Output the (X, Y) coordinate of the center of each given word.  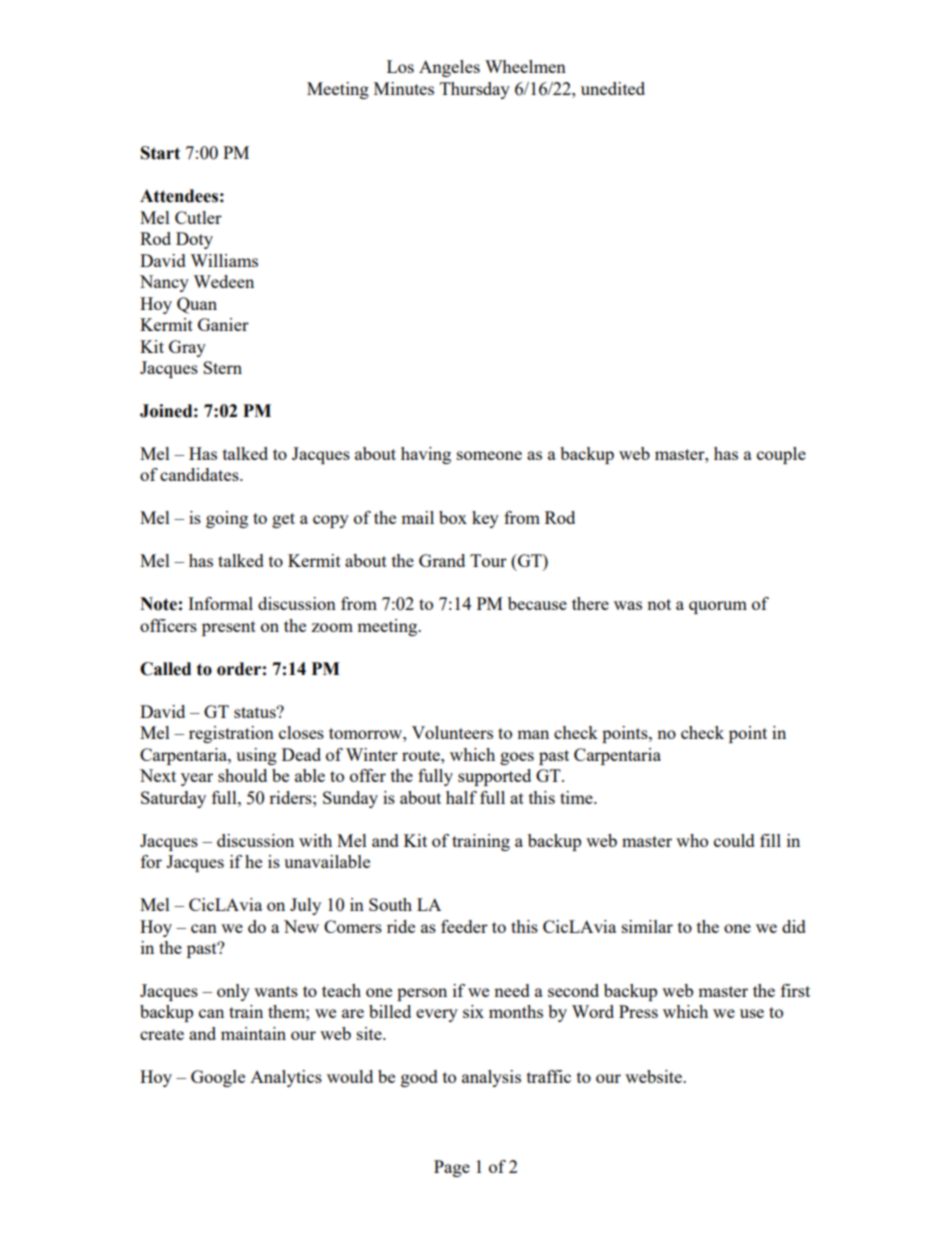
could (734, 840)
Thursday (475, 90)
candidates (200, 474)
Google (218, 1078)
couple (781, 455)
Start (160, 153)
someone (489, 455)
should (242, 775)
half (461, 797)
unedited (613, 88)
